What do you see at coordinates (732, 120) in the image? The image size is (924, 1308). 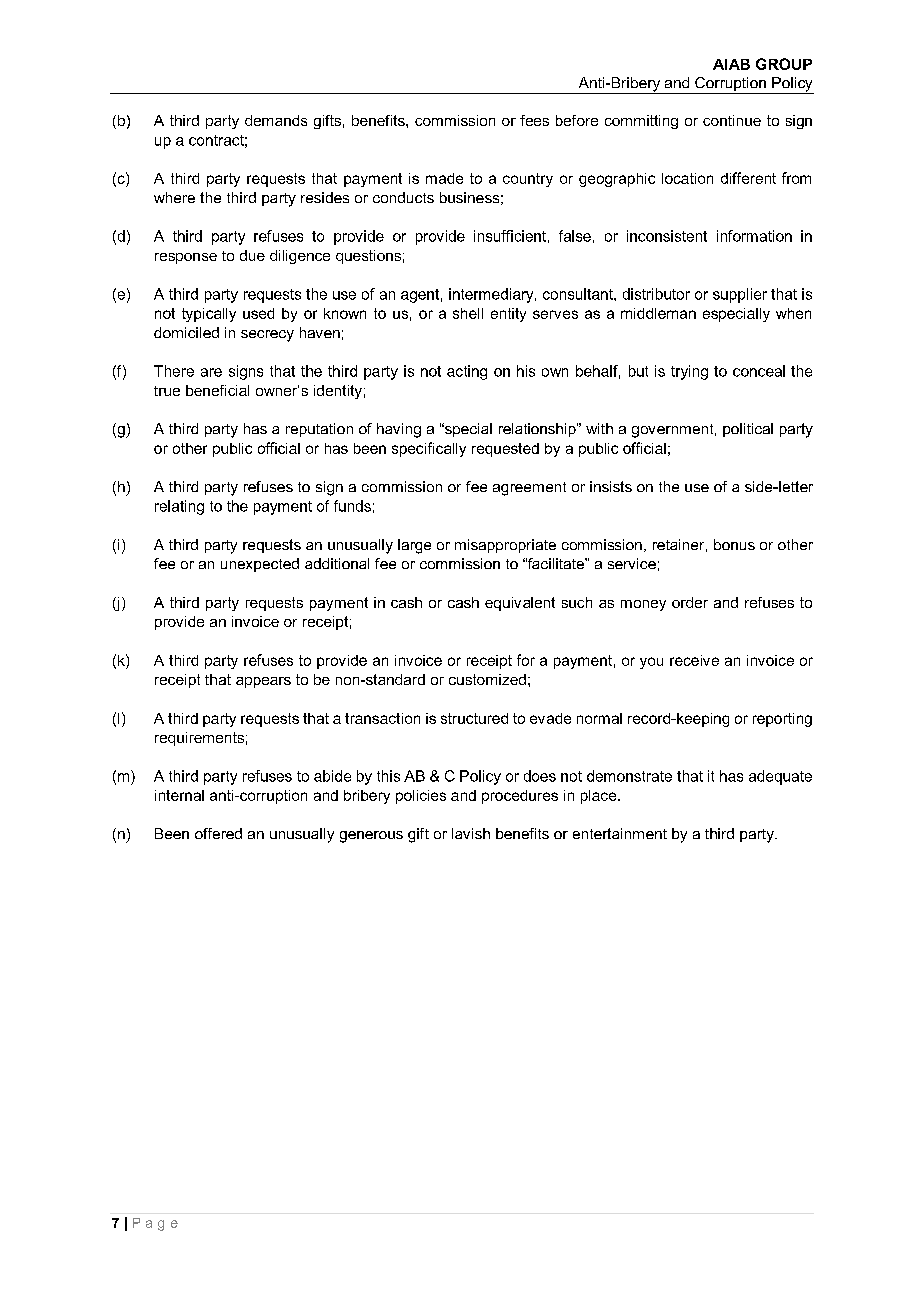 I see `continue` at bounding box center [732, 120].
